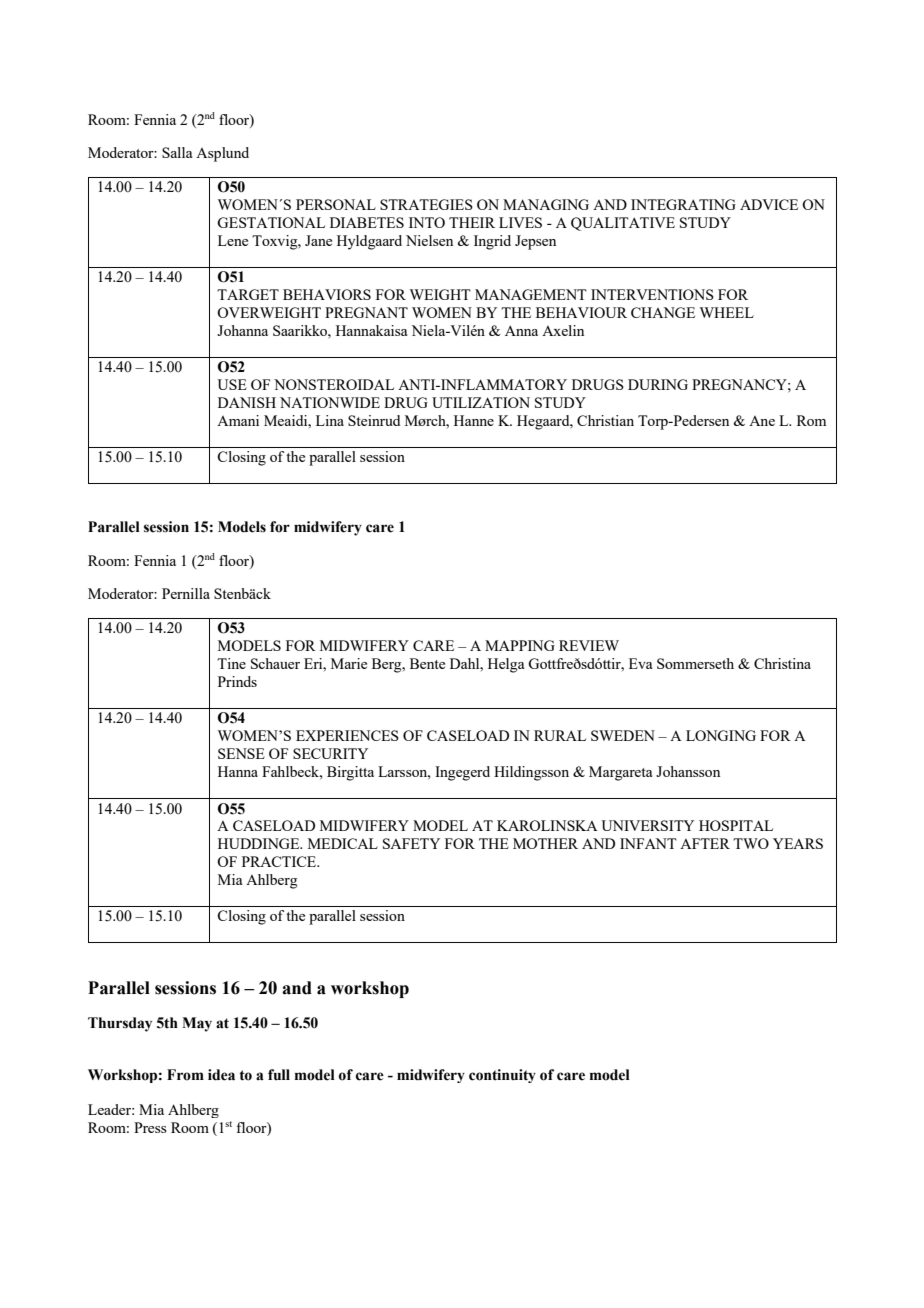 The height and width of the screenshot is (1308, 924). What do you see at coordinates (231, 663) in the screenshot?
I see `Tine` at bounding box center [231, 663].
